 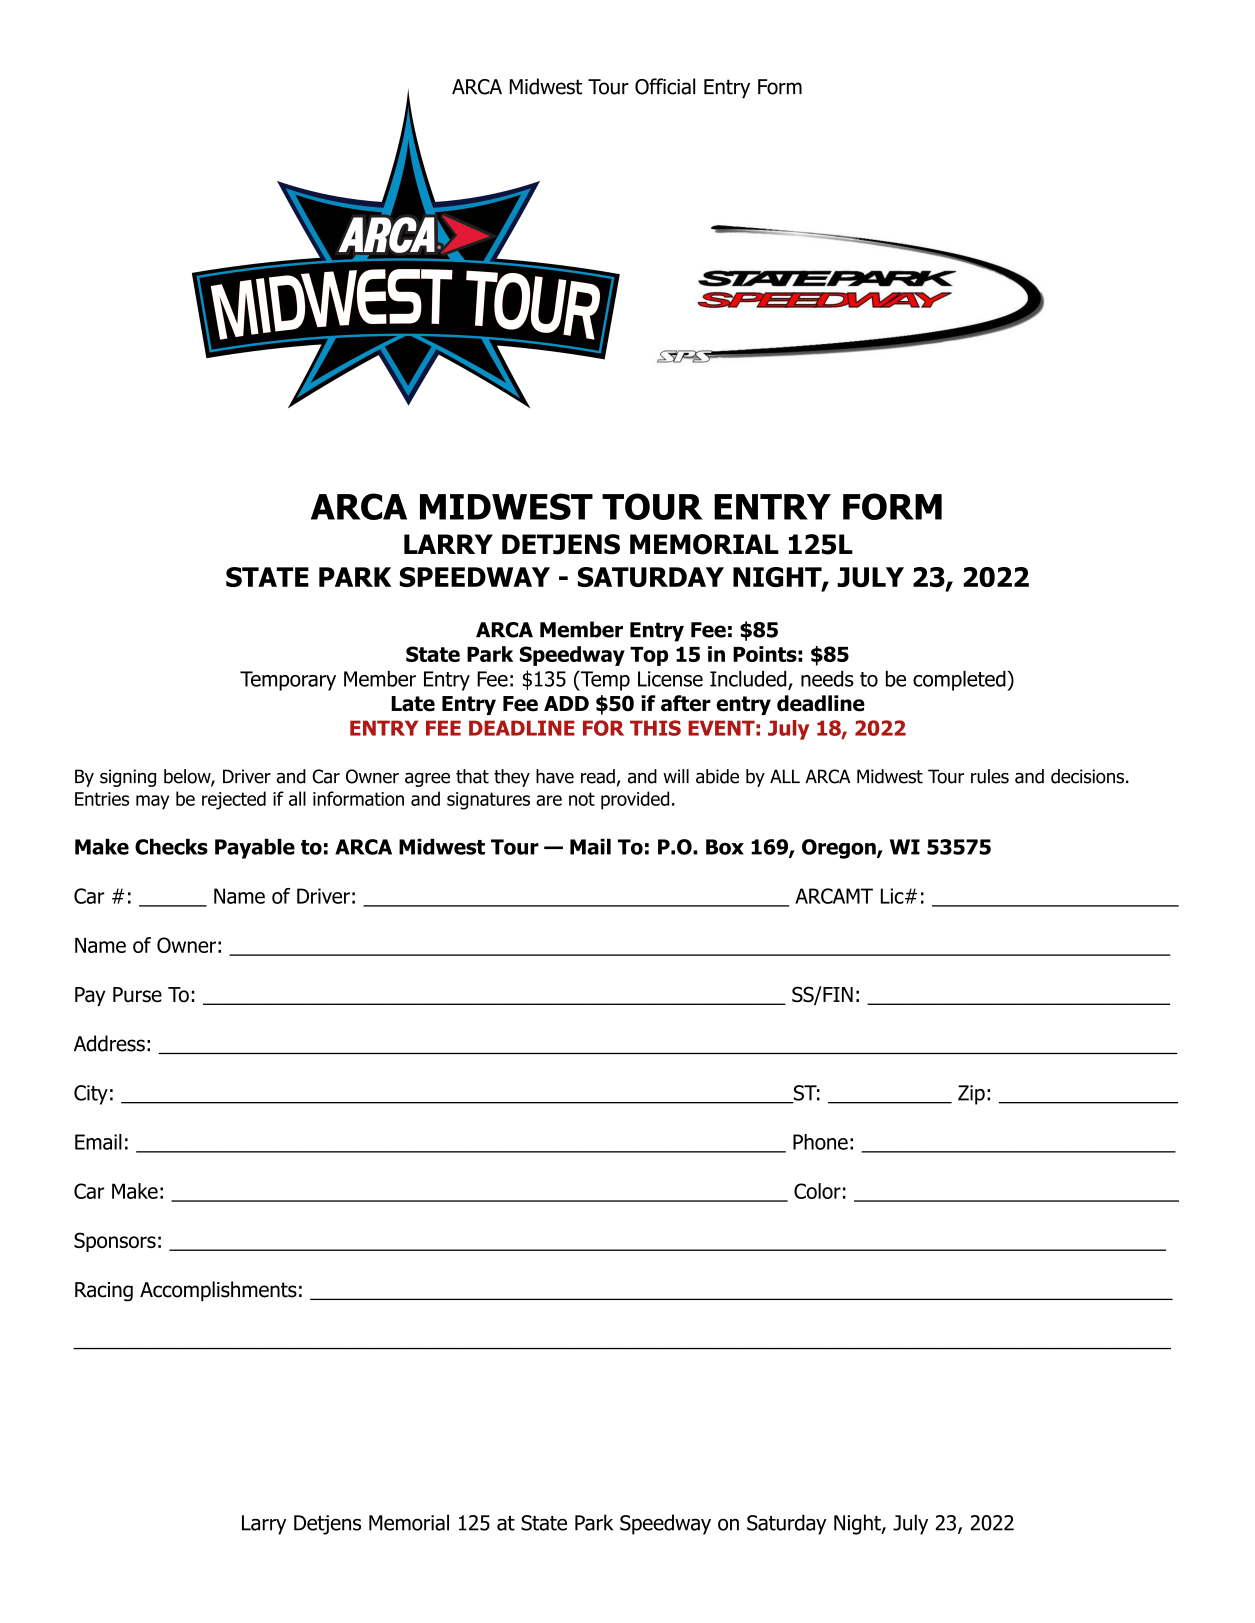 I want to click on rules, so click(x=990, y=776).
